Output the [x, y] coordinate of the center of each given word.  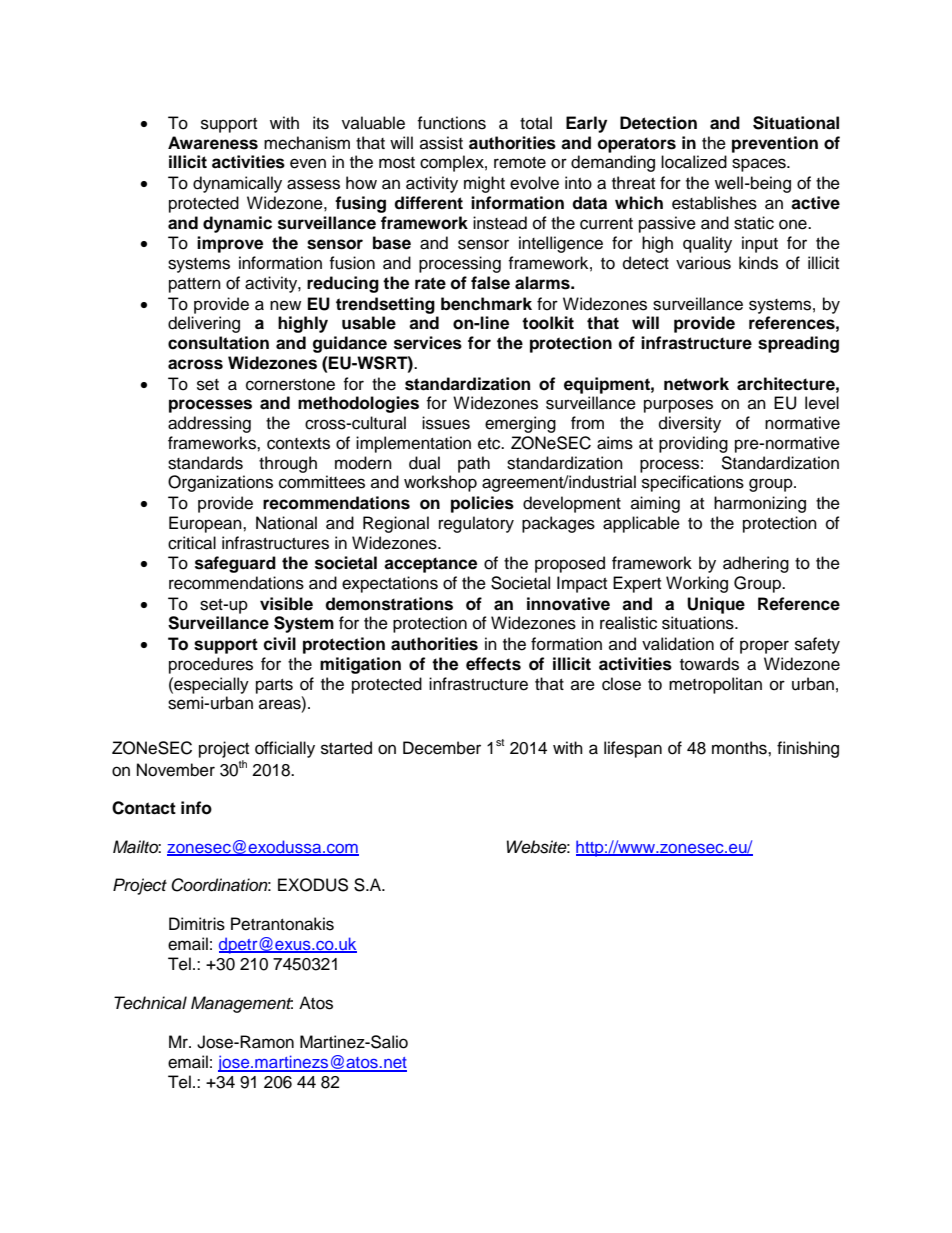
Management [242, 1004]
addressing [209, 424]
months [740, 748]
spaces [760, 165]
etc [490, 444]
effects [493, 664]
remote [520, 163]
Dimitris [197, 924]
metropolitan [715, 685]
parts [274, 686]
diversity [690, 424]
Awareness [213, 143]
